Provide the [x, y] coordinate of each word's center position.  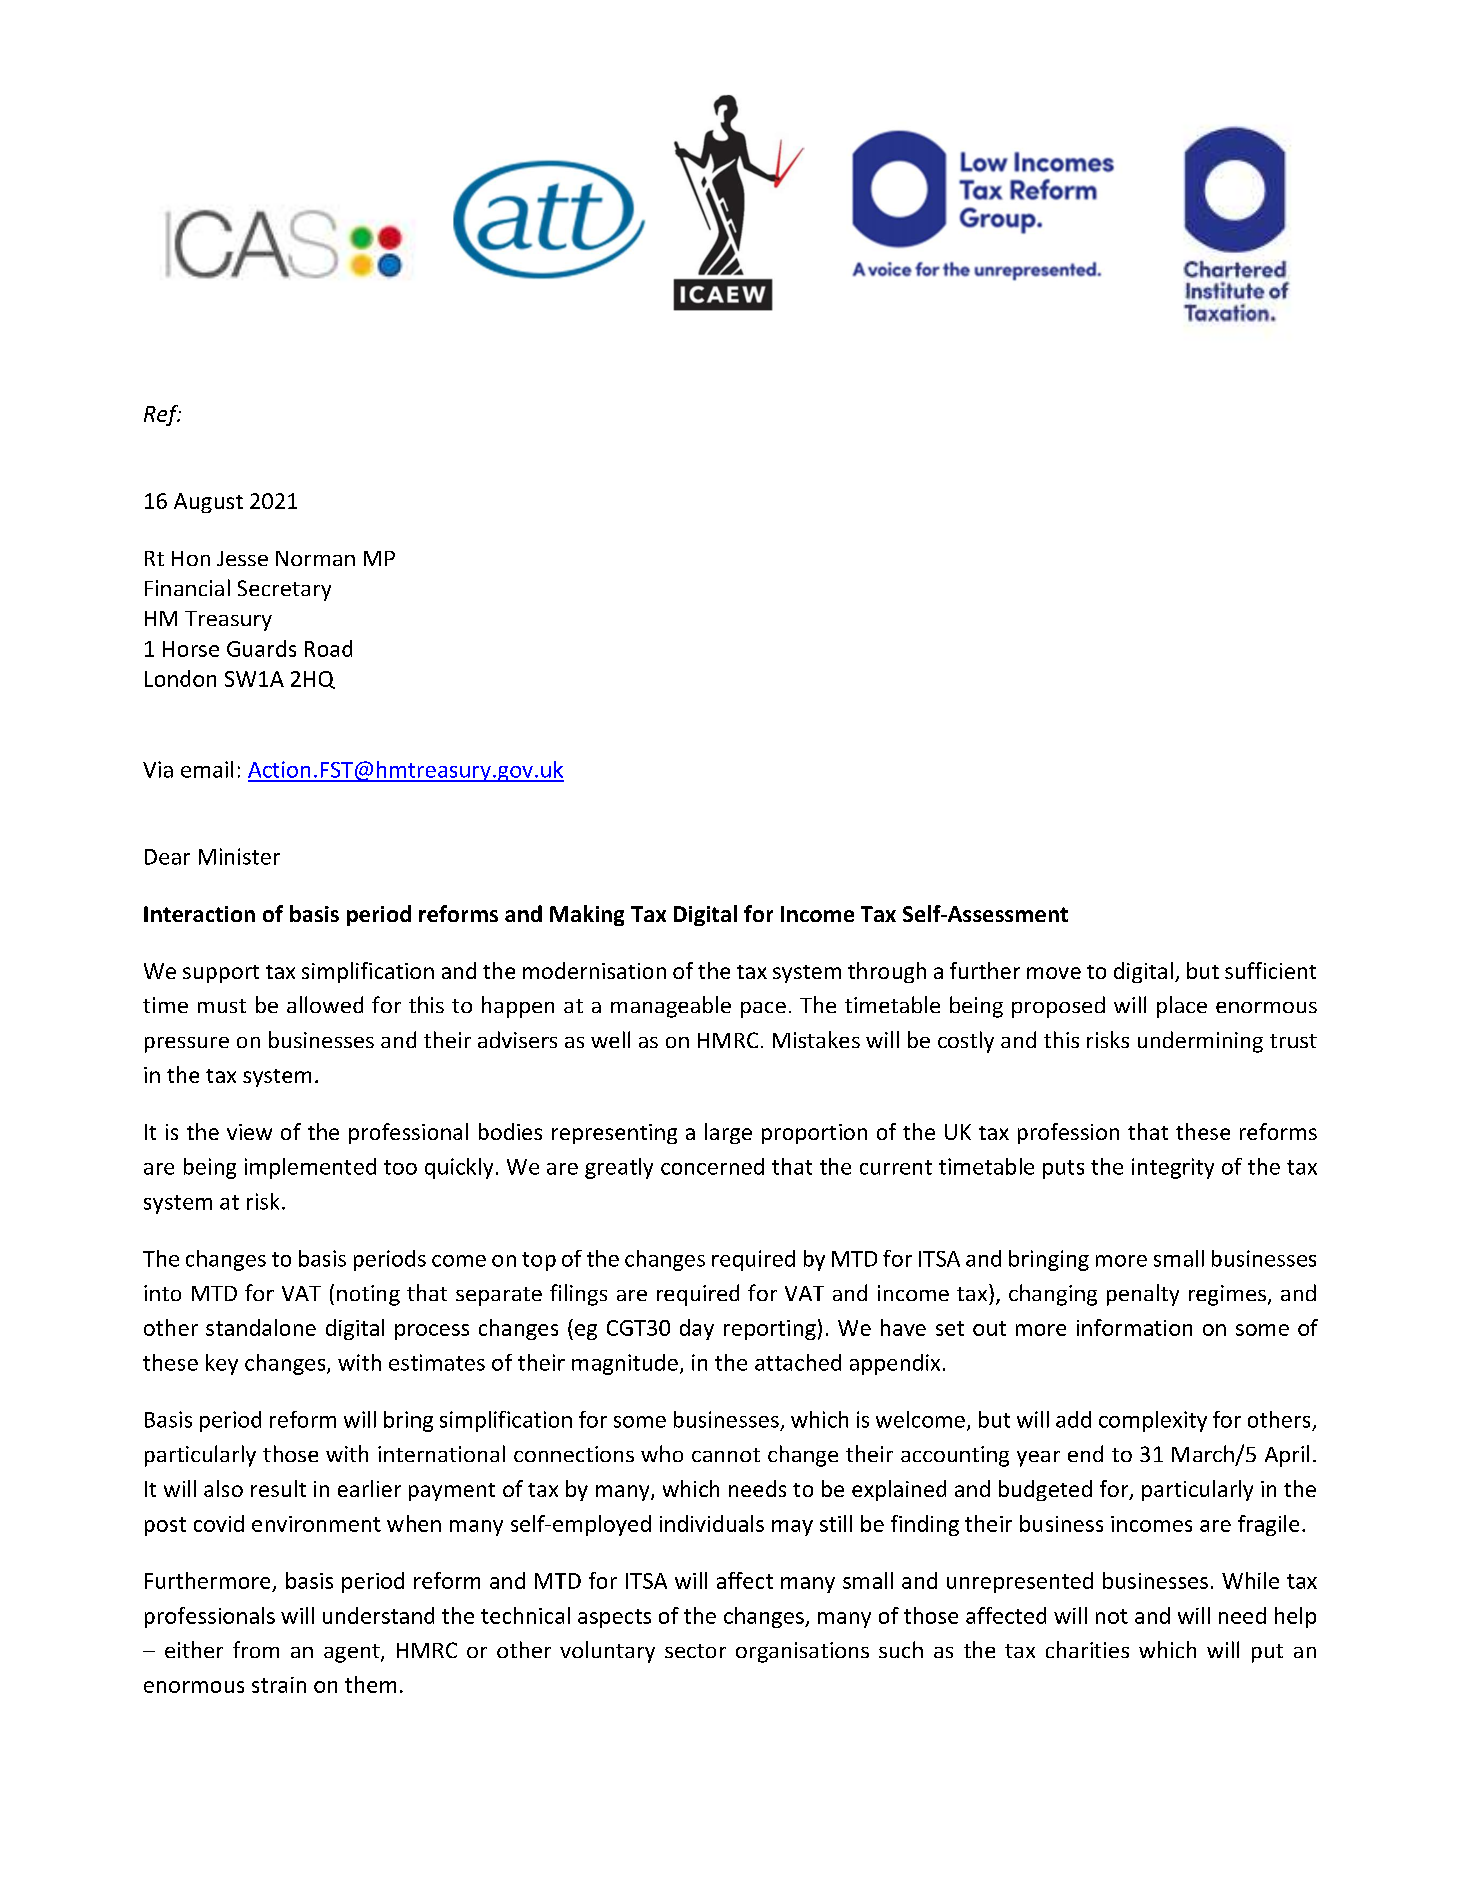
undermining [1200, 1042]
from [256, 1649]
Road [328, 648]
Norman [315, 558]
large [728, 1133]
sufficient [1270, 970]
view [249, 1132]
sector [695, 1651]
